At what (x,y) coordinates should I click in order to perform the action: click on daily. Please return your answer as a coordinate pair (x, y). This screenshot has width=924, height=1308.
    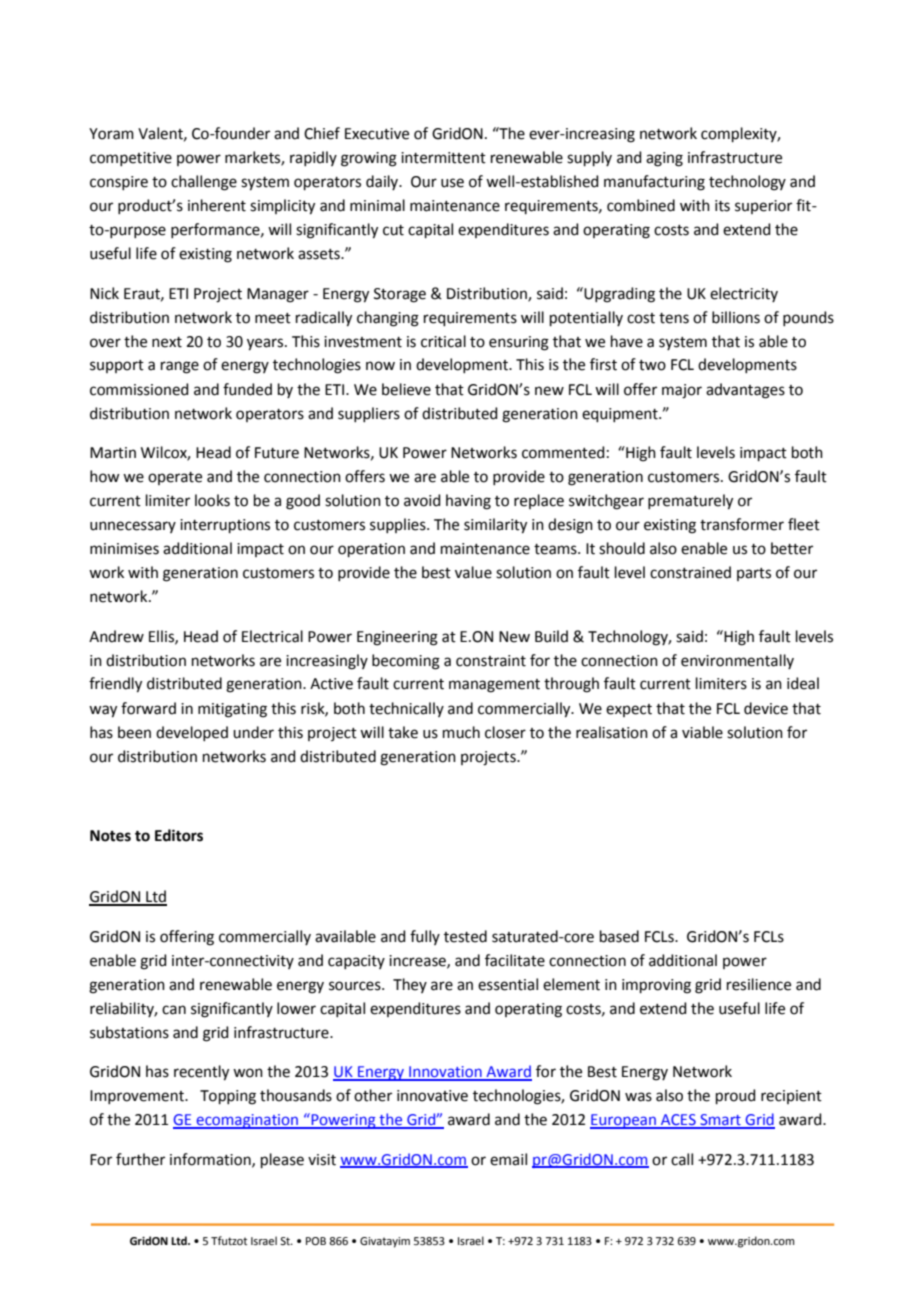
    Looking at the image, I should click on (383, 182).
